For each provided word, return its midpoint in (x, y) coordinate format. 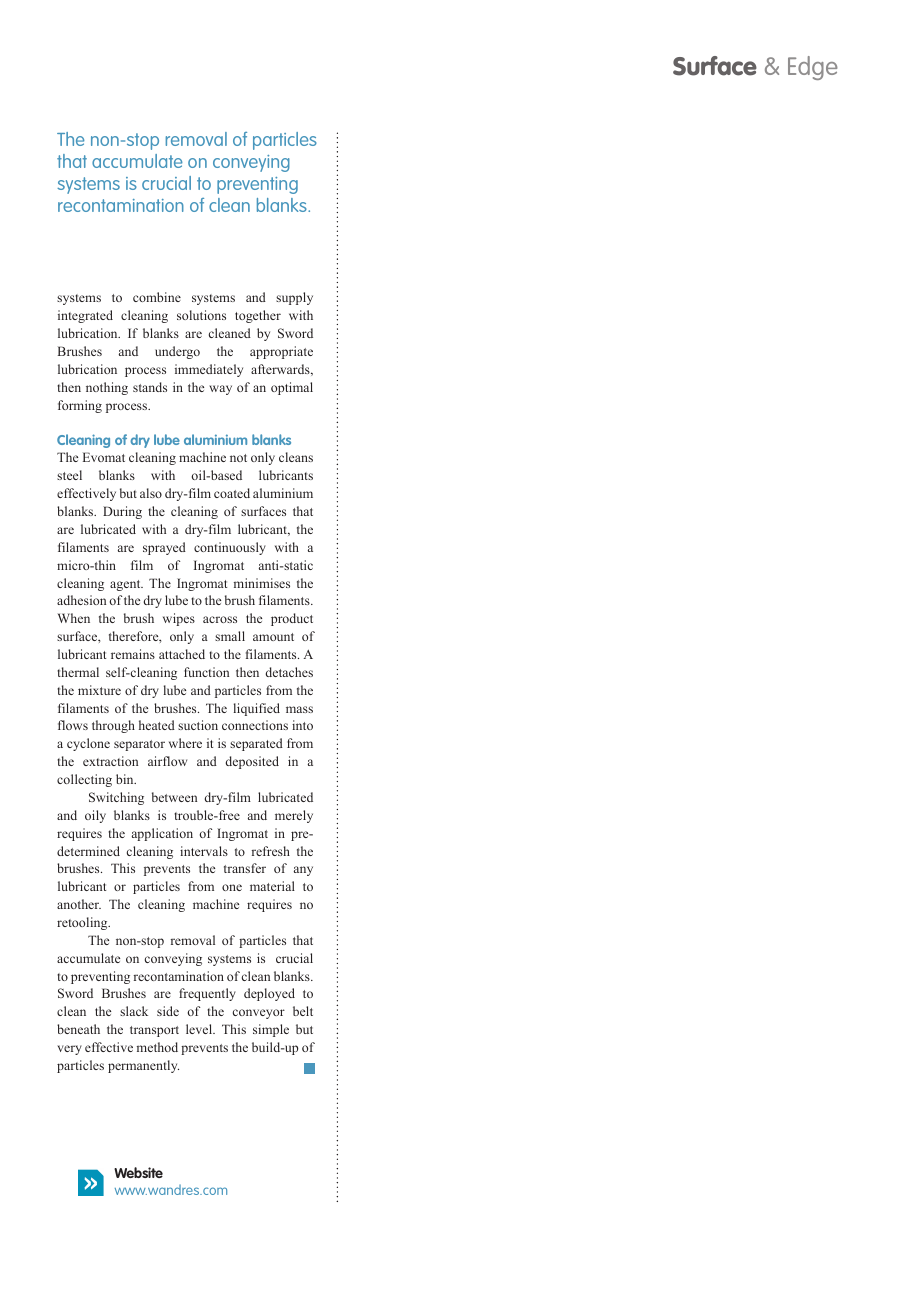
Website (138, 1172)
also (151, 493)
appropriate (281, 352)
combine (157, 297)
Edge (813, 68)
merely (294, 816)
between (174, 797)
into (302, 725)
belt (303, 1011)
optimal (292, 388)
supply (294, 298)
